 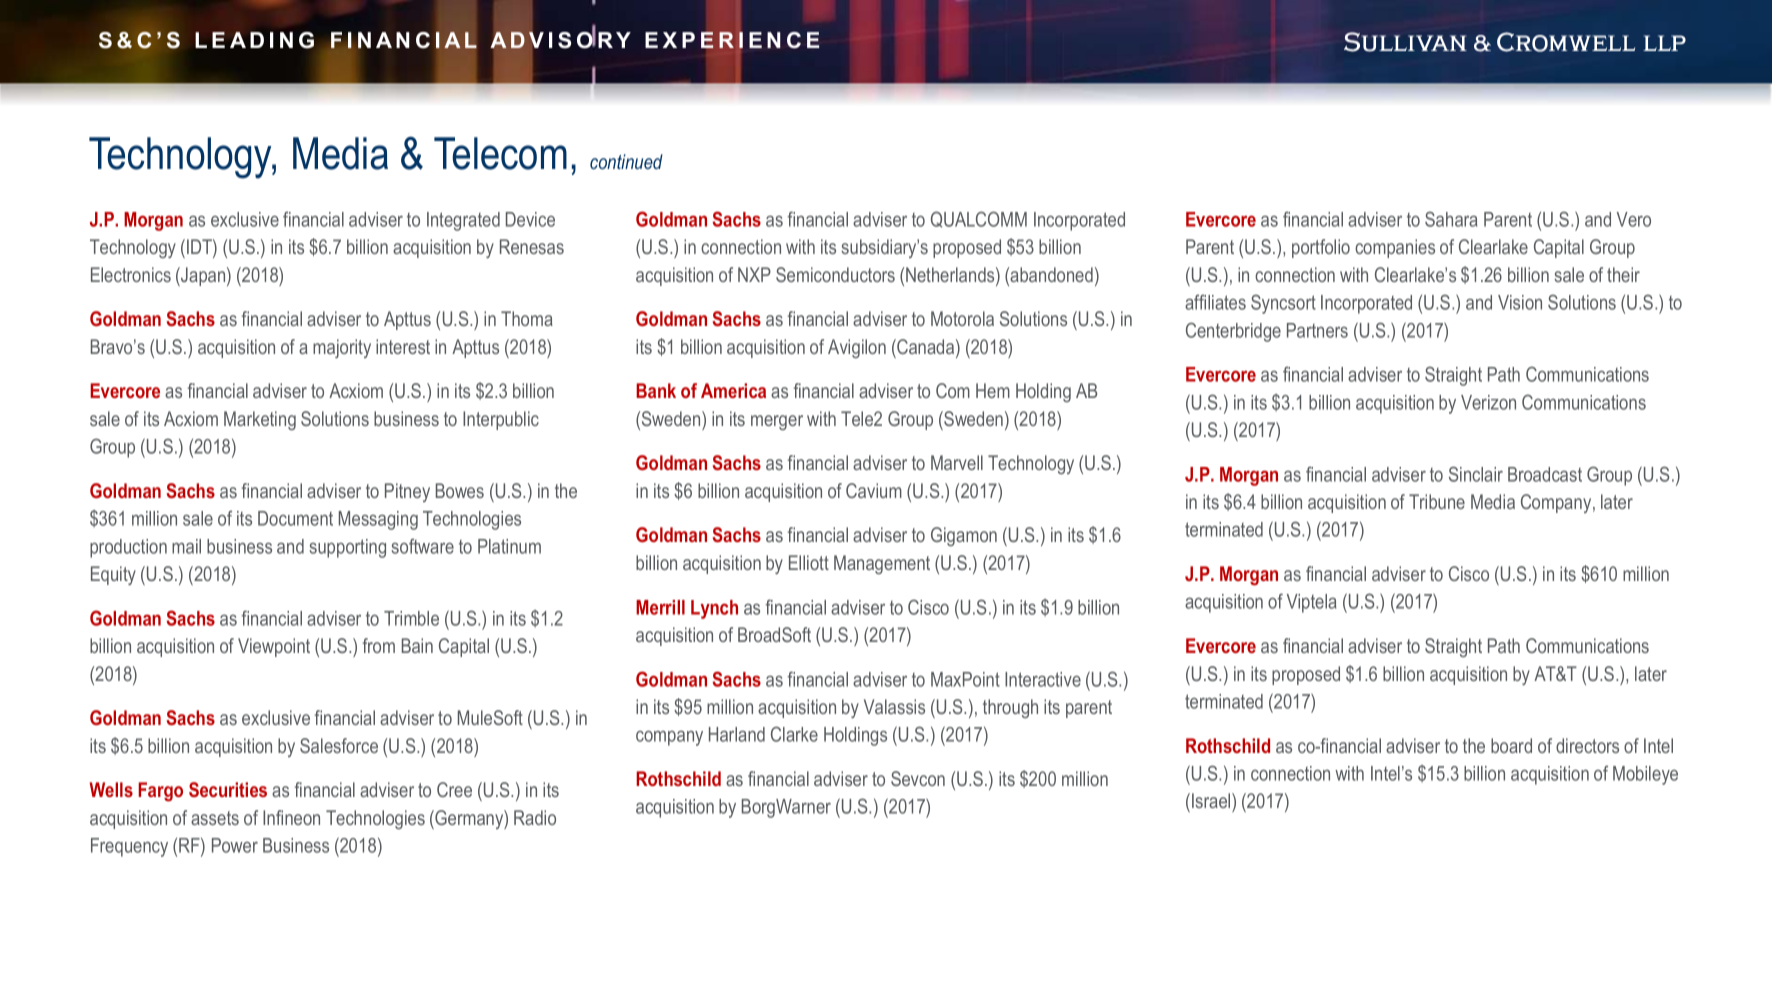 I want to click on assets, so click(x=215, y=818).
